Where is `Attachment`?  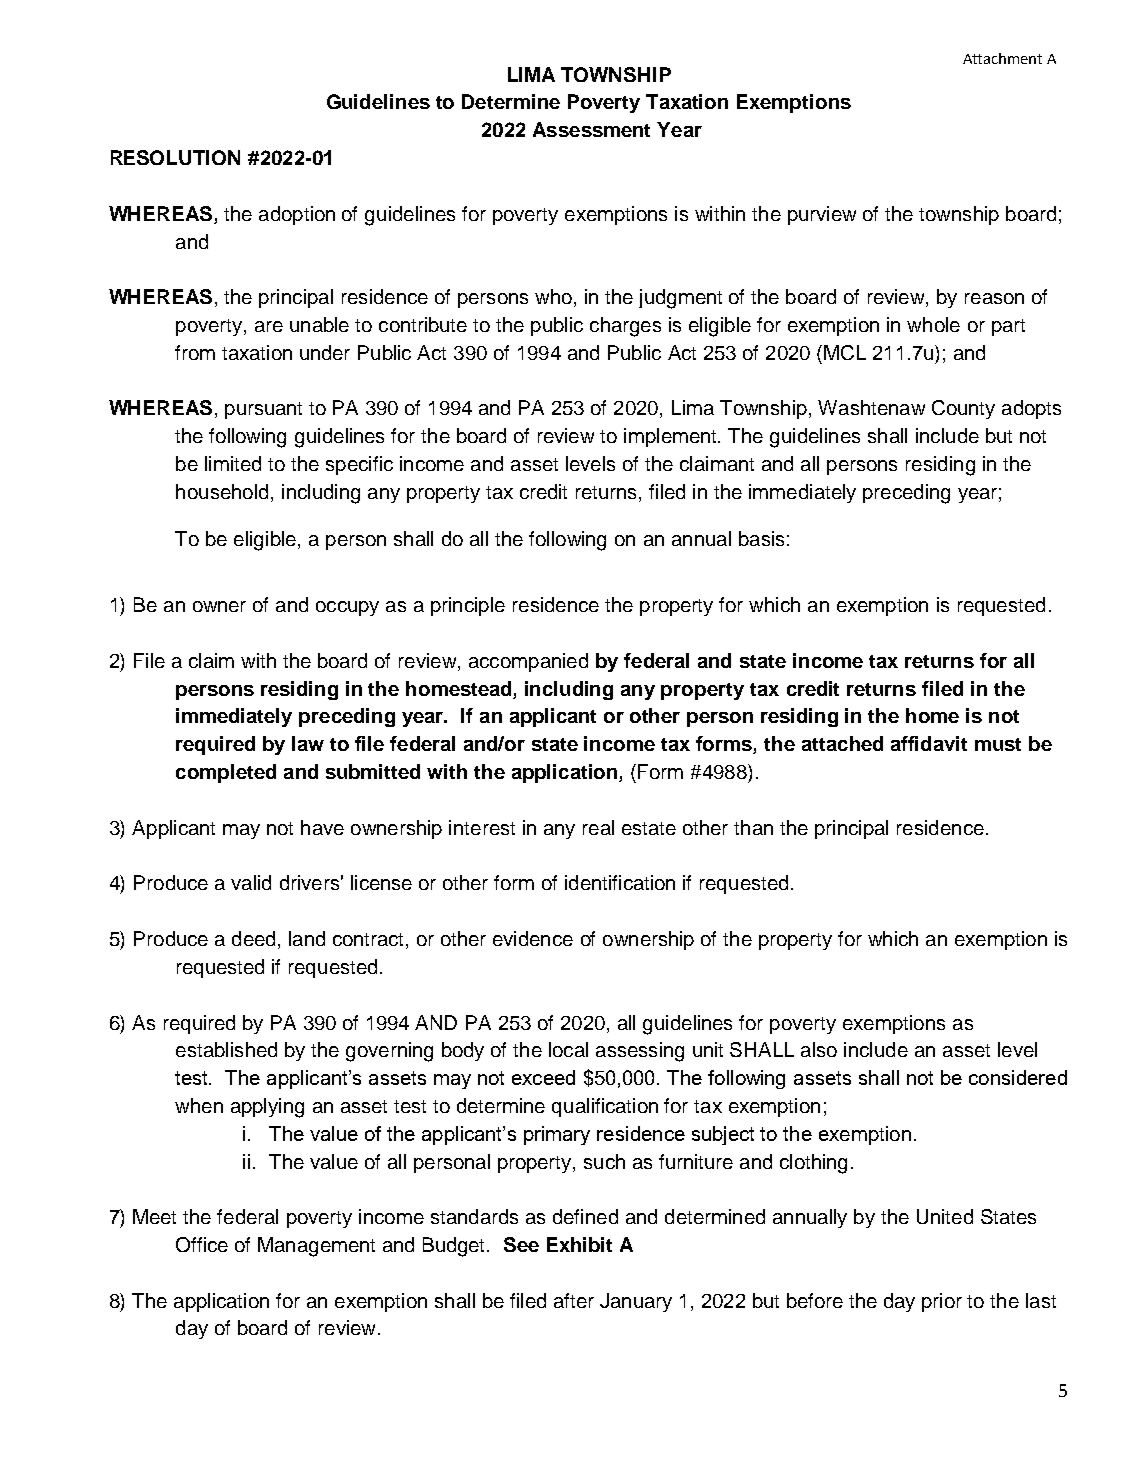
Attachment is located at coordinates (1002, 58).
